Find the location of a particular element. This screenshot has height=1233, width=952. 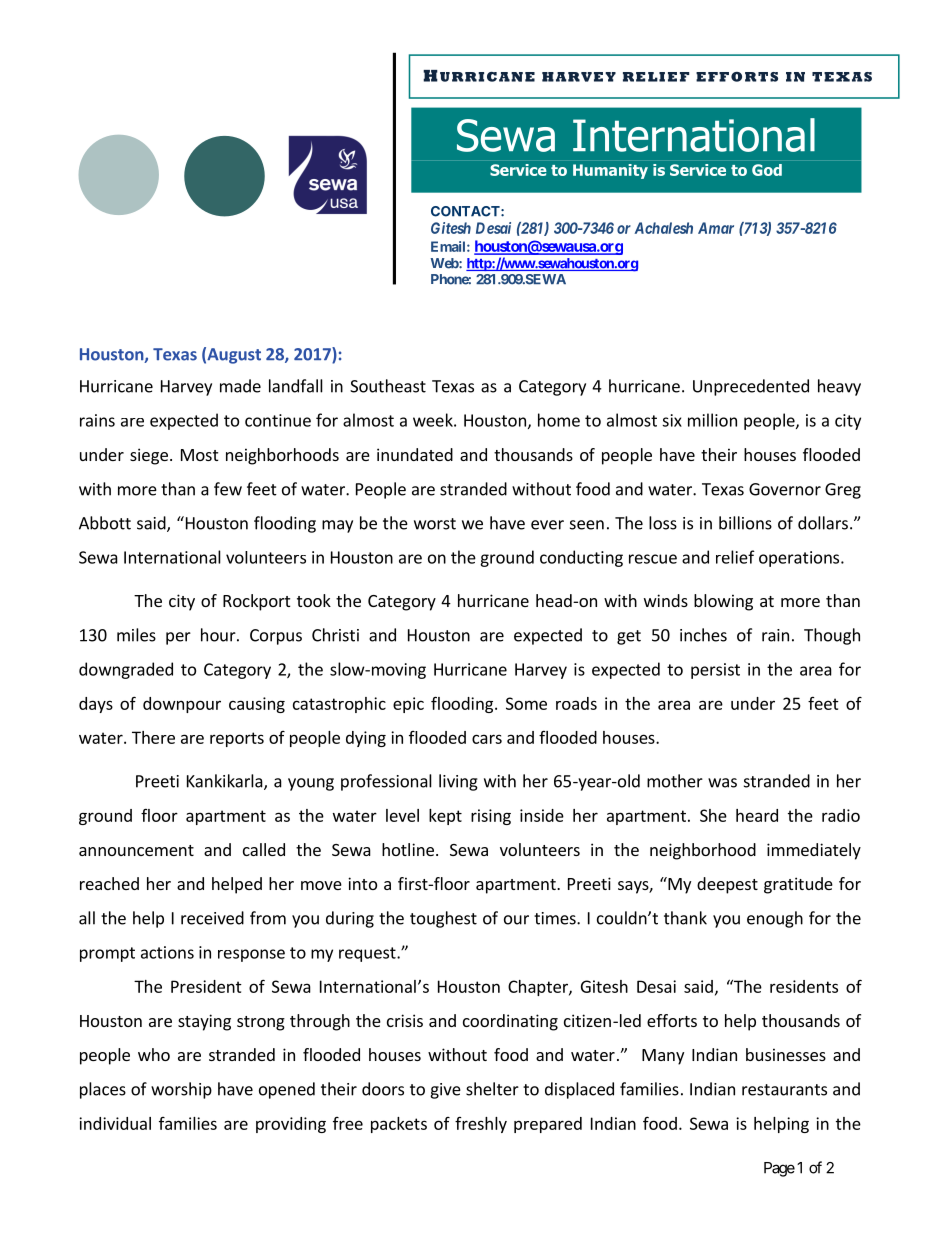

Humanity is located at coordinates (610, 171).
